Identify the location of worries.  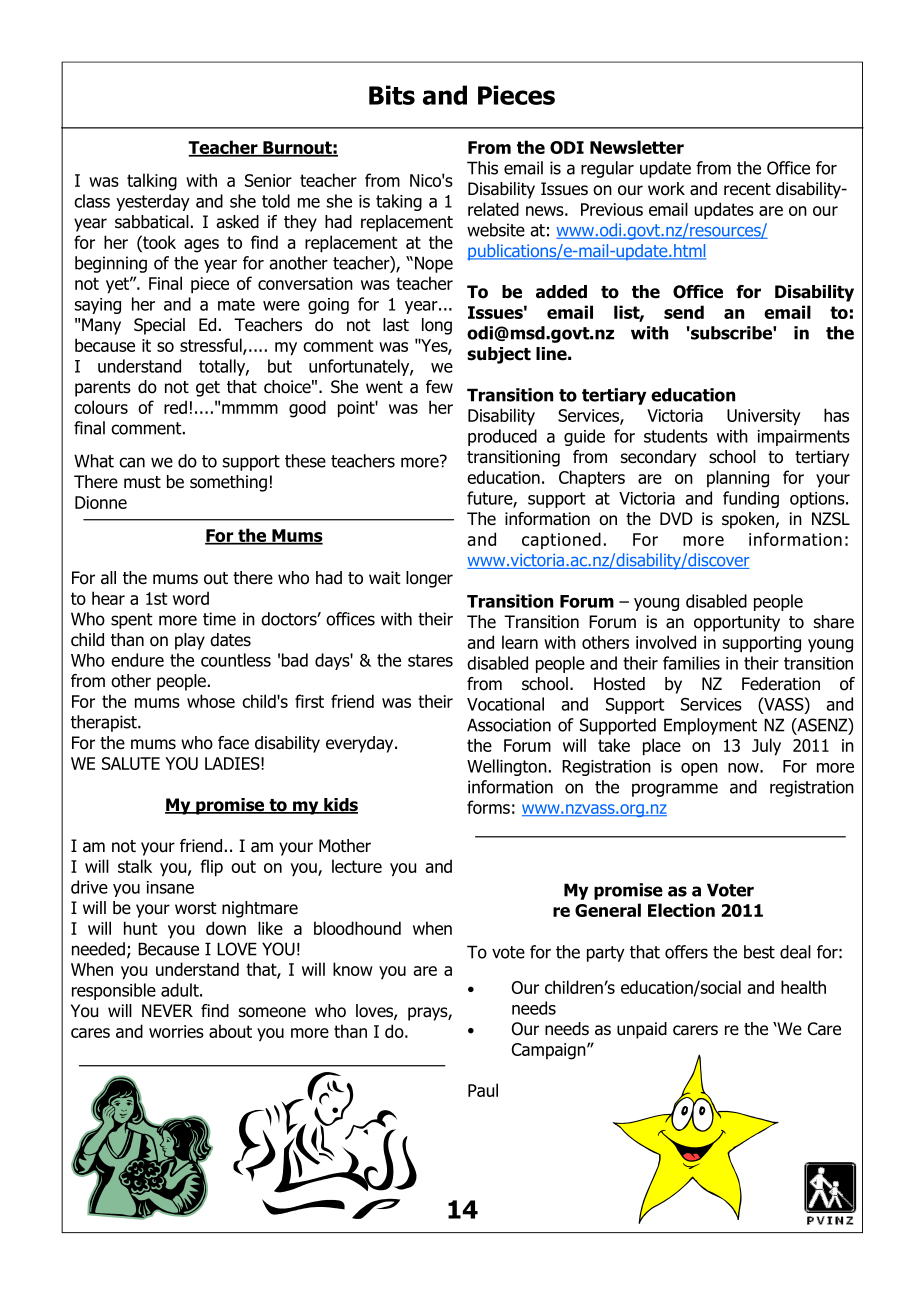
(176, 1031).
